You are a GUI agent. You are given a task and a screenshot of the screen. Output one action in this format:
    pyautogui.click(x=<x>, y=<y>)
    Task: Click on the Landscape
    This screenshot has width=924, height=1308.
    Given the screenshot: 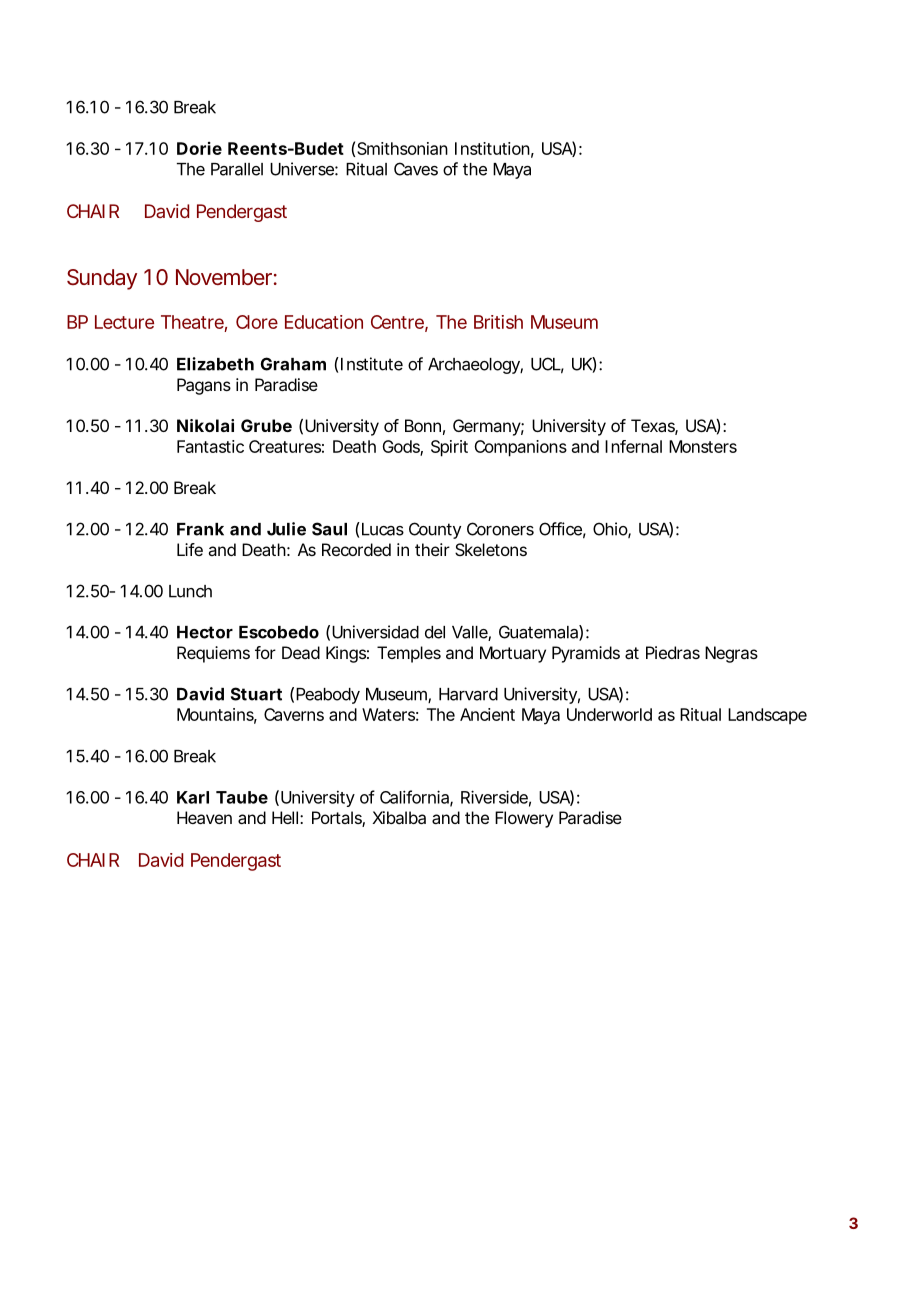 What is the action you would take?
    pyautogui.click(x=767, y=716)
